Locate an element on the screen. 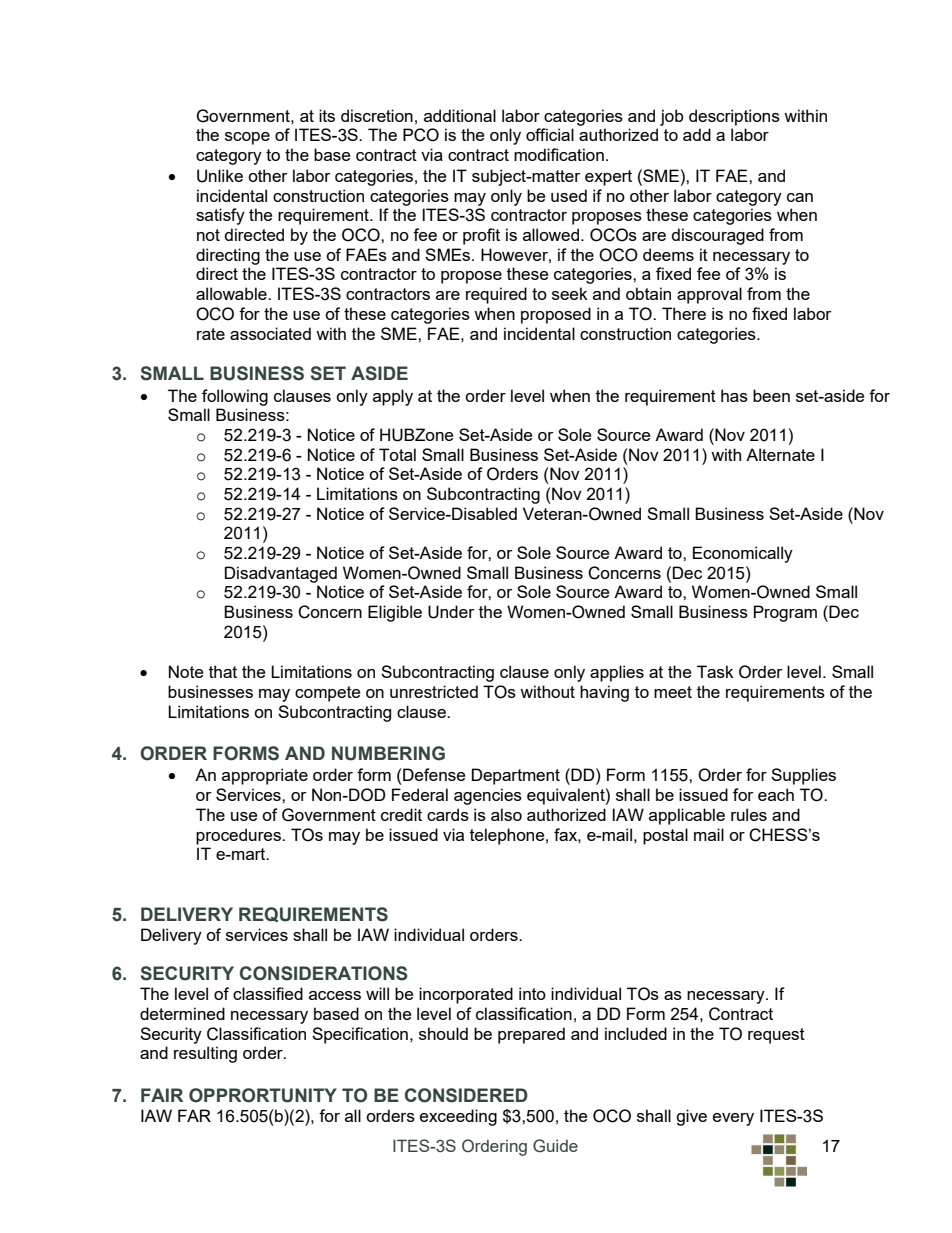 Image resolution: width=952 pixels, height=1233 pixels. following is located at coordinates (235, 397).
